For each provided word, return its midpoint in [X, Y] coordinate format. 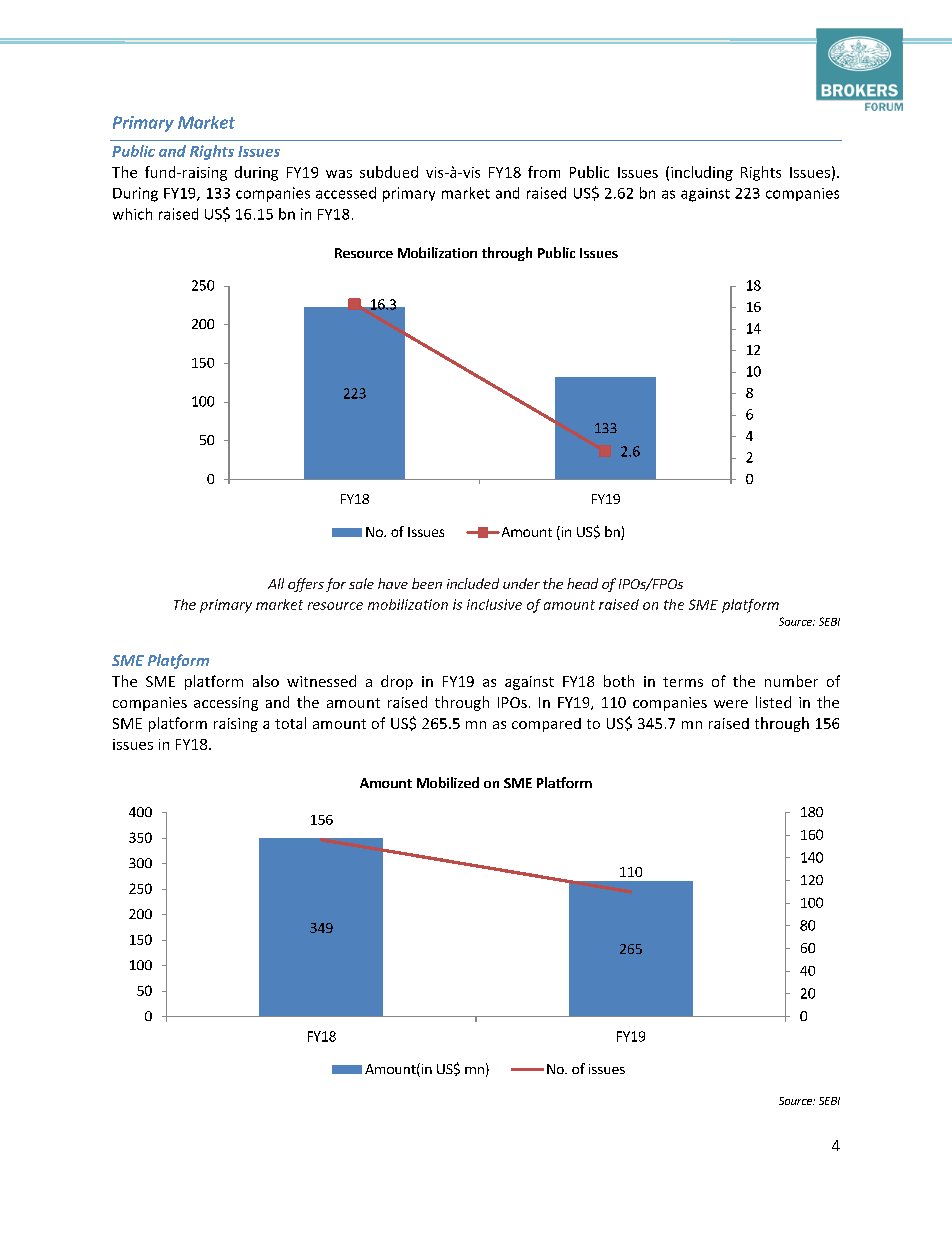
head [582, 583]
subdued [389, 172]
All [276, 583]
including [702, 173]
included [473, 583]
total [290, 723]
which [132, 214]
